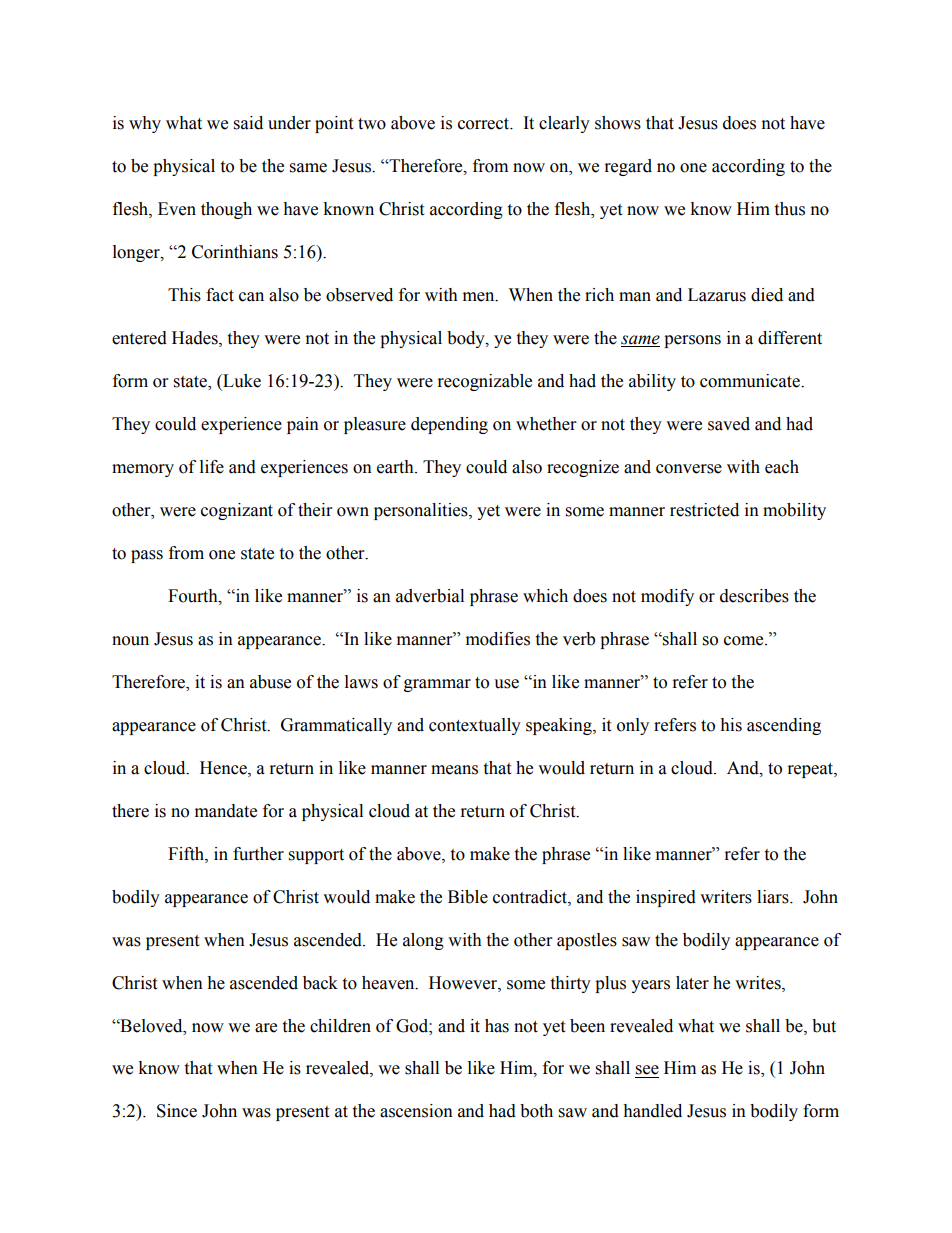 The height and width of the screenshot is (1233, 952). What do you see at coordinates (130, 641) in the screenshot?
I see `noun` at bounding box center [130, 641].
